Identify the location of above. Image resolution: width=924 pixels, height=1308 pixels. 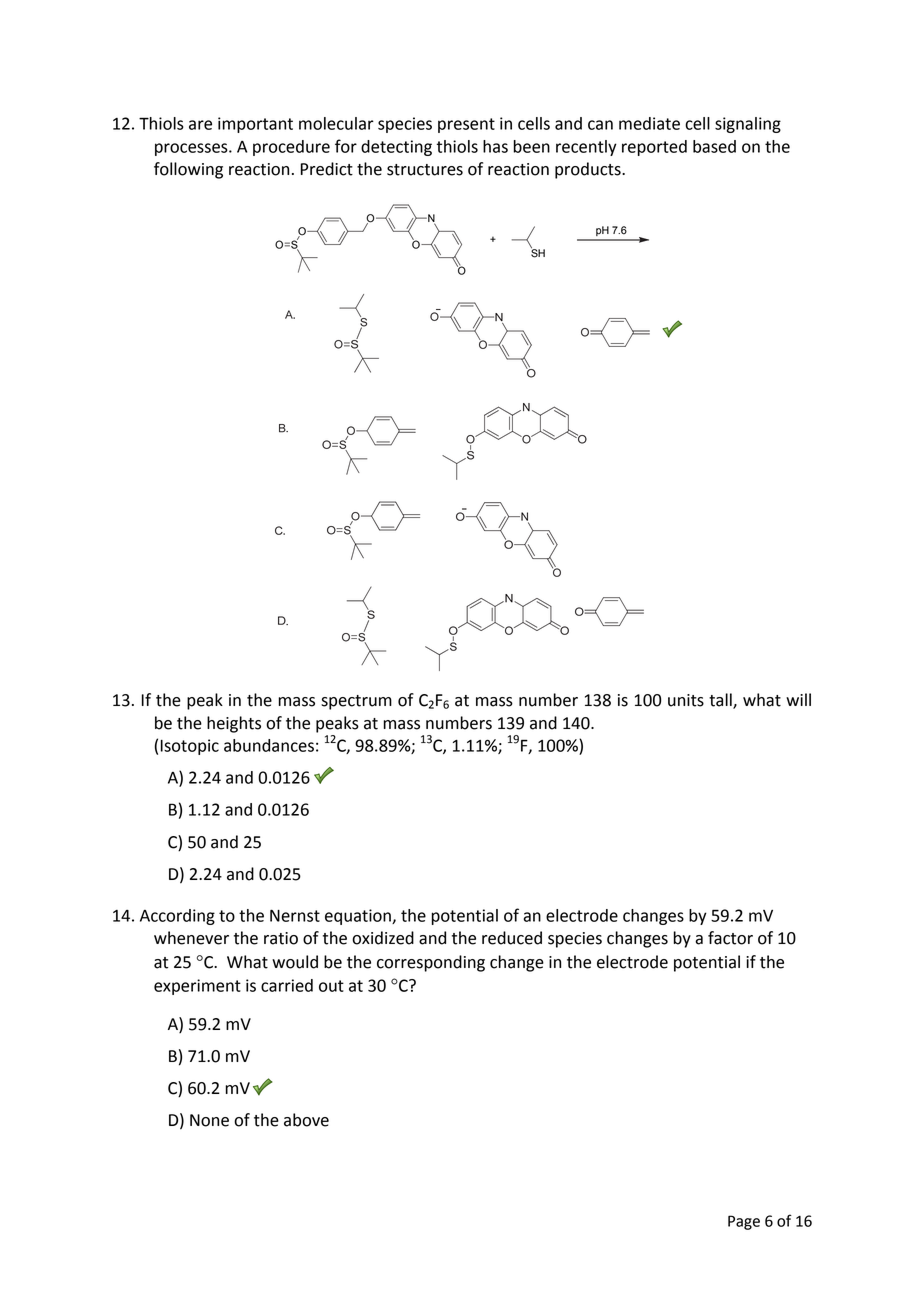
(306, 1120).
